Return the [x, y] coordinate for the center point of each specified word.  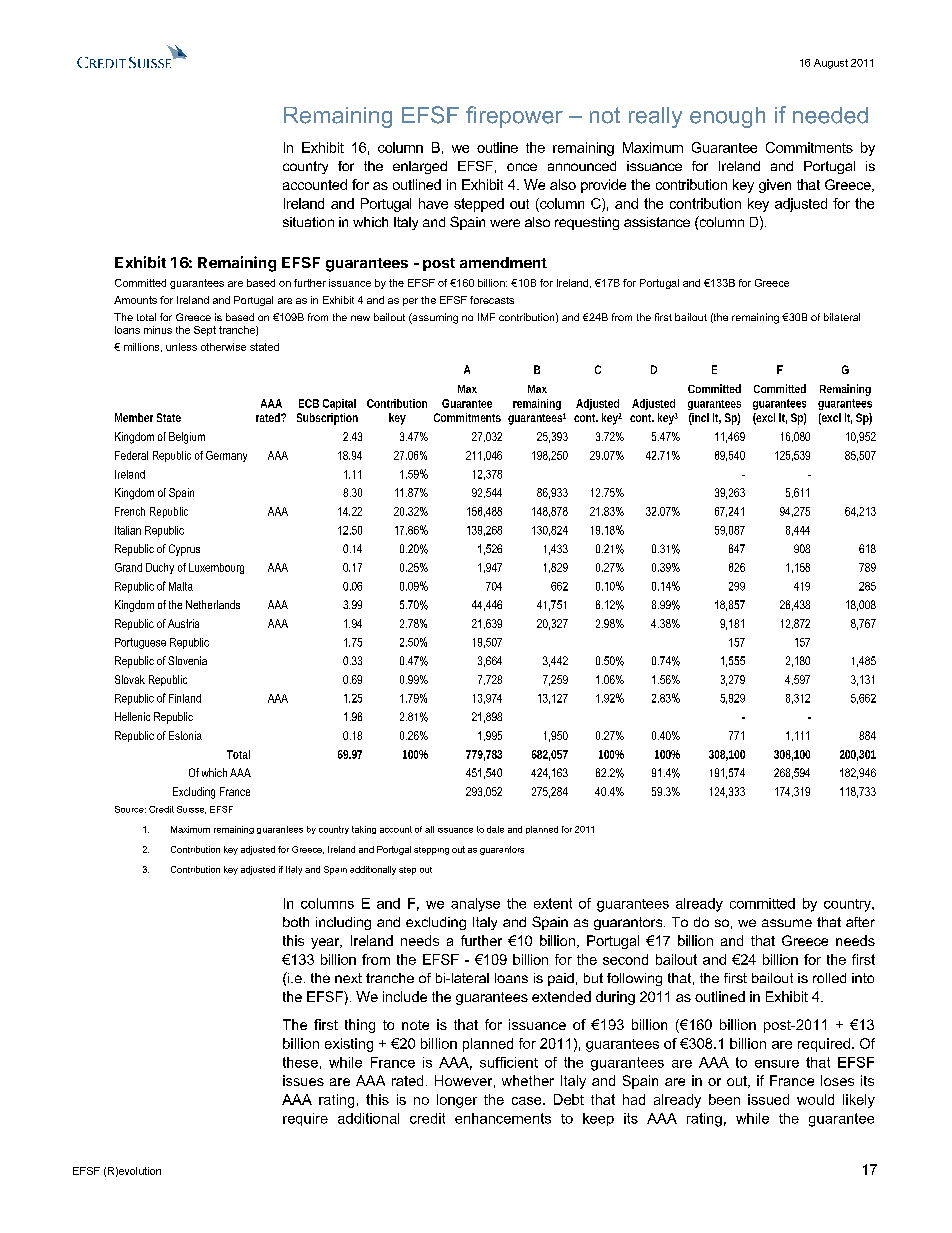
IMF [486, 317]
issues [303, 1080]
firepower [514, 117]
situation [308, 222]
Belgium [187, 438]
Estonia [185, 735]
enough [727, 117]
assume [787, 923]
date [495, 829]
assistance [657, 222]
